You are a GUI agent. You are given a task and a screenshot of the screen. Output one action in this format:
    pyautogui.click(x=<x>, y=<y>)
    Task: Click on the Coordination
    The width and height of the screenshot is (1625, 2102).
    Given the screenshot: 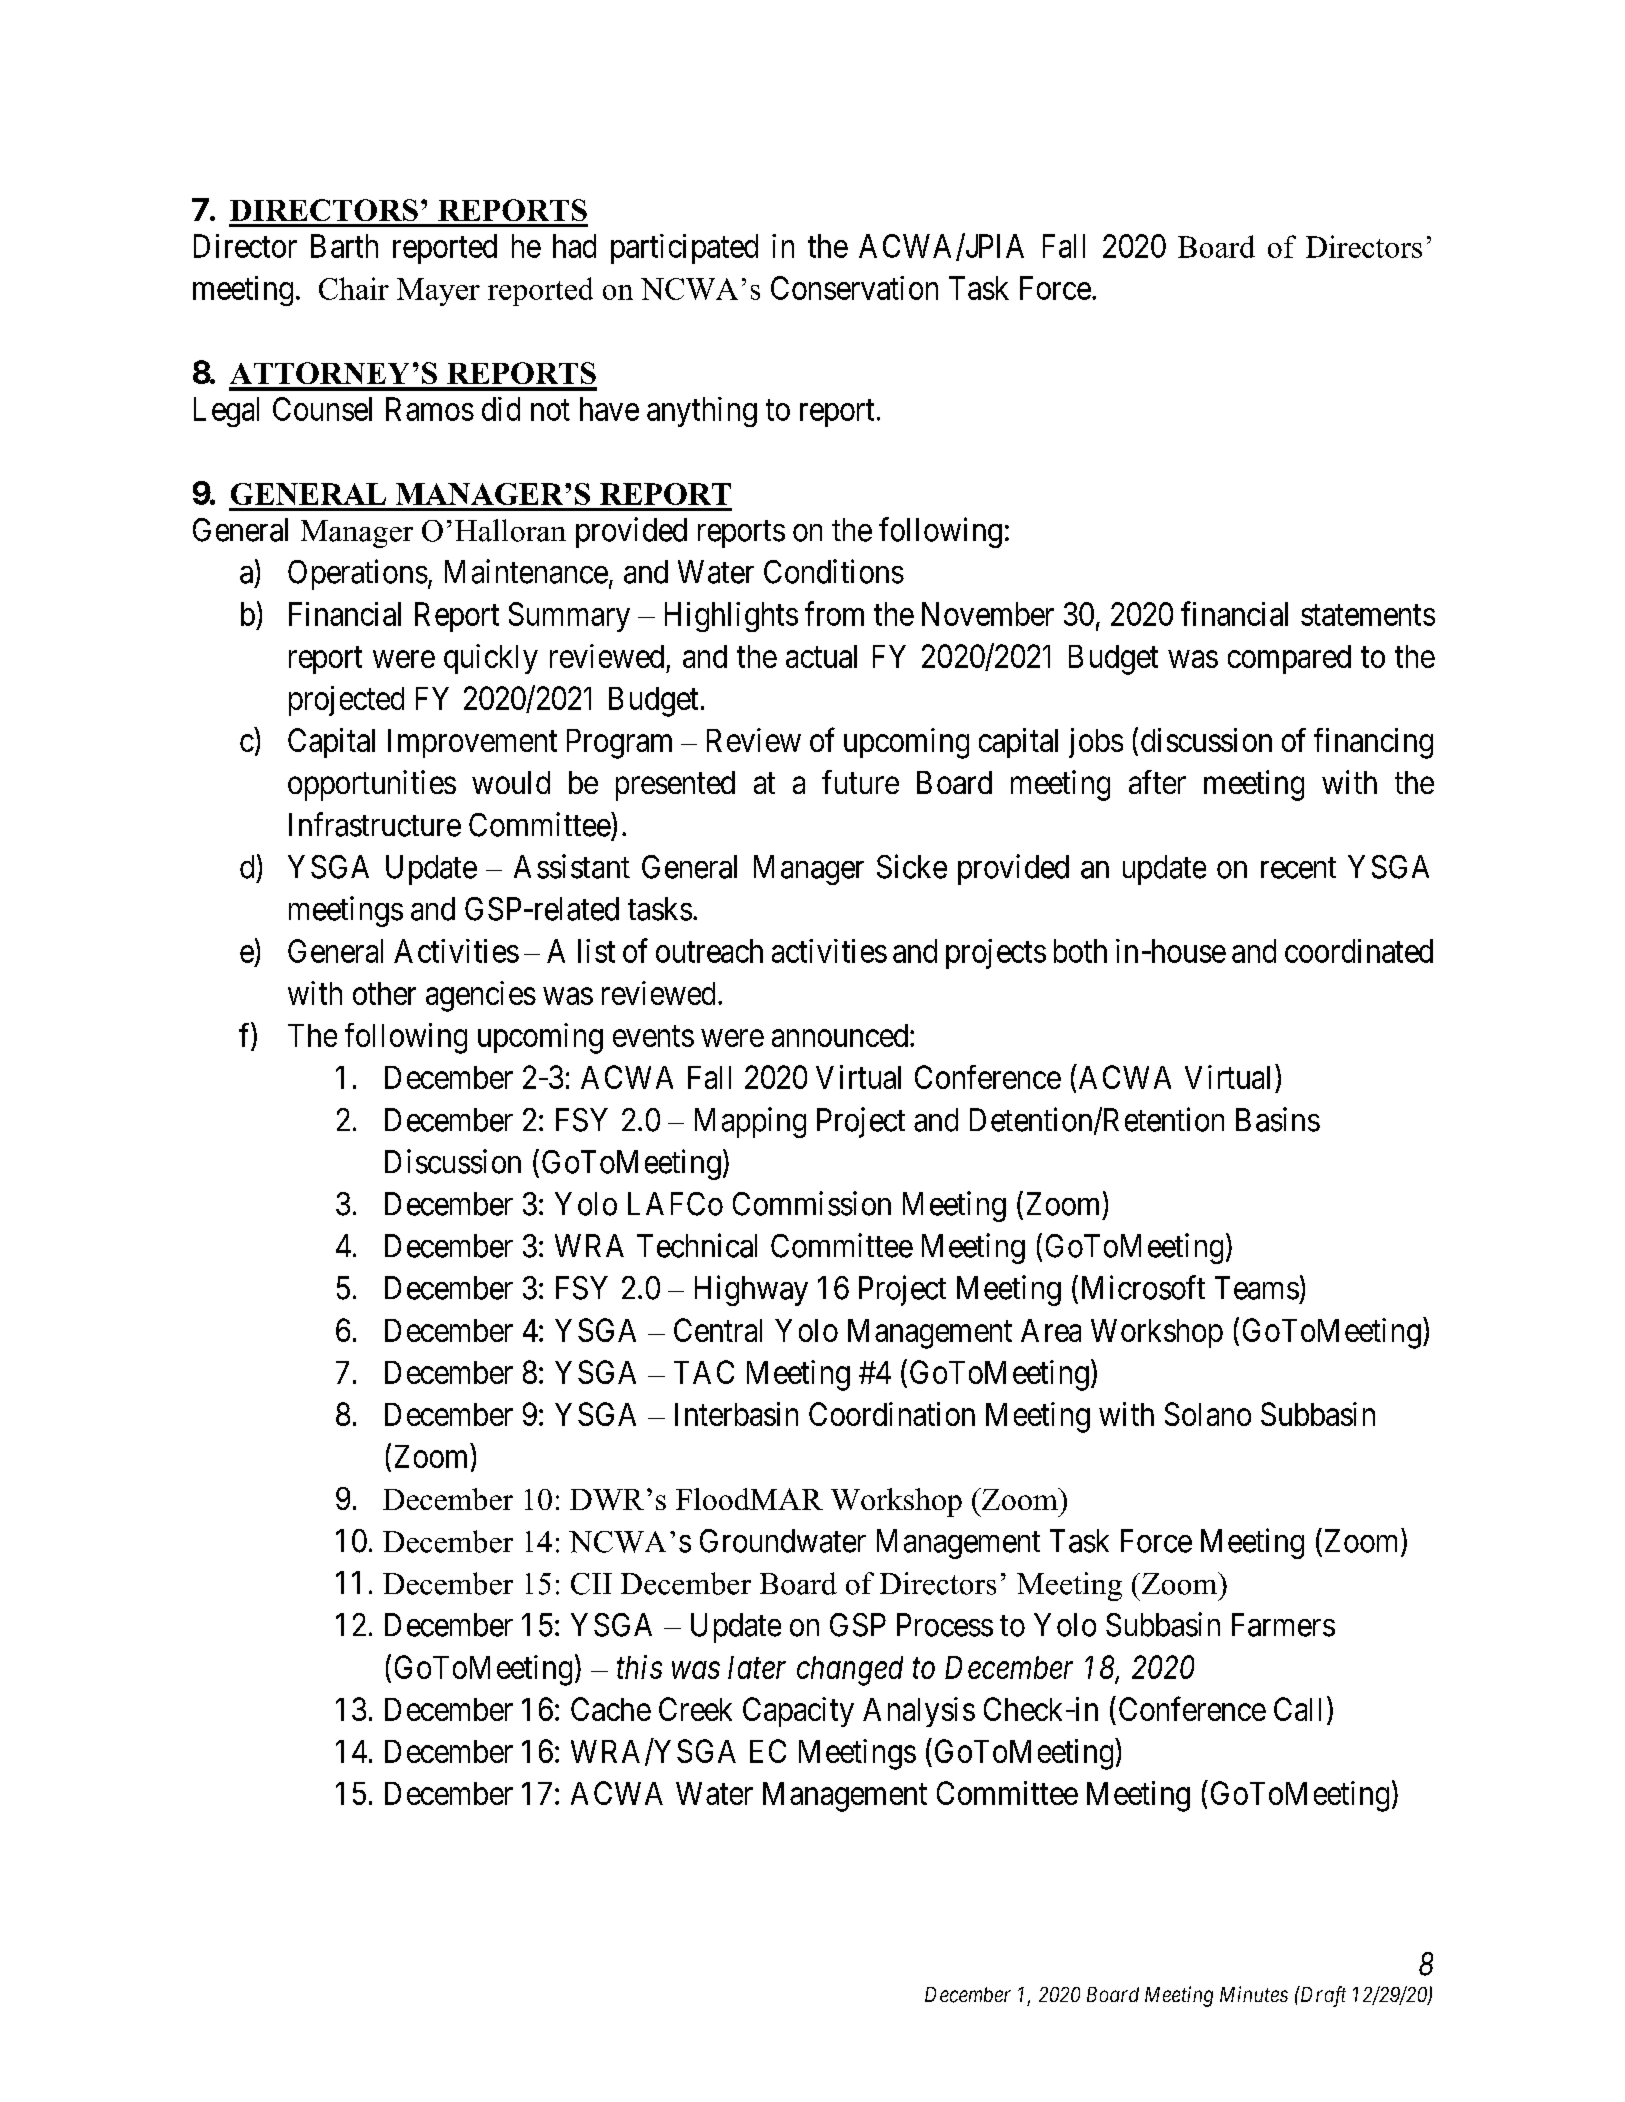 What is the action you would take?
    pyautogui.click(x=892, y=1414)
